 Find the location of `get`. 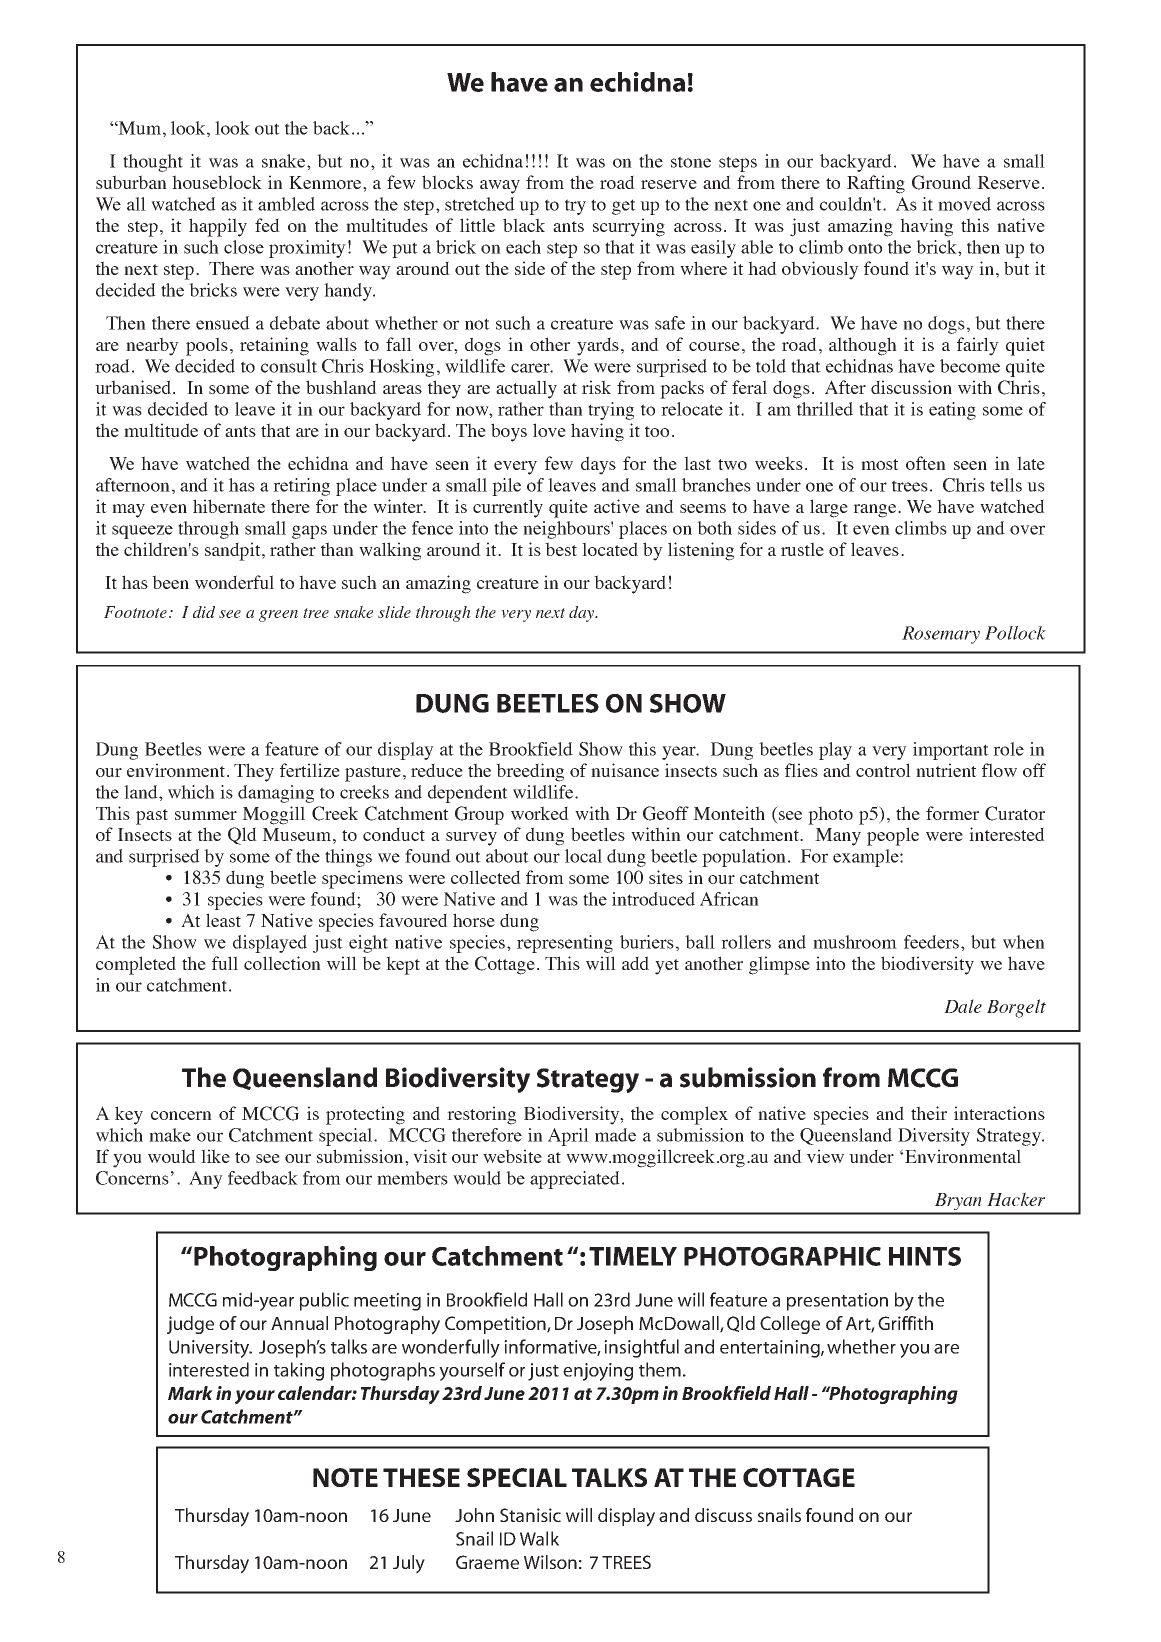

get is located at coordinates (624, 207).
